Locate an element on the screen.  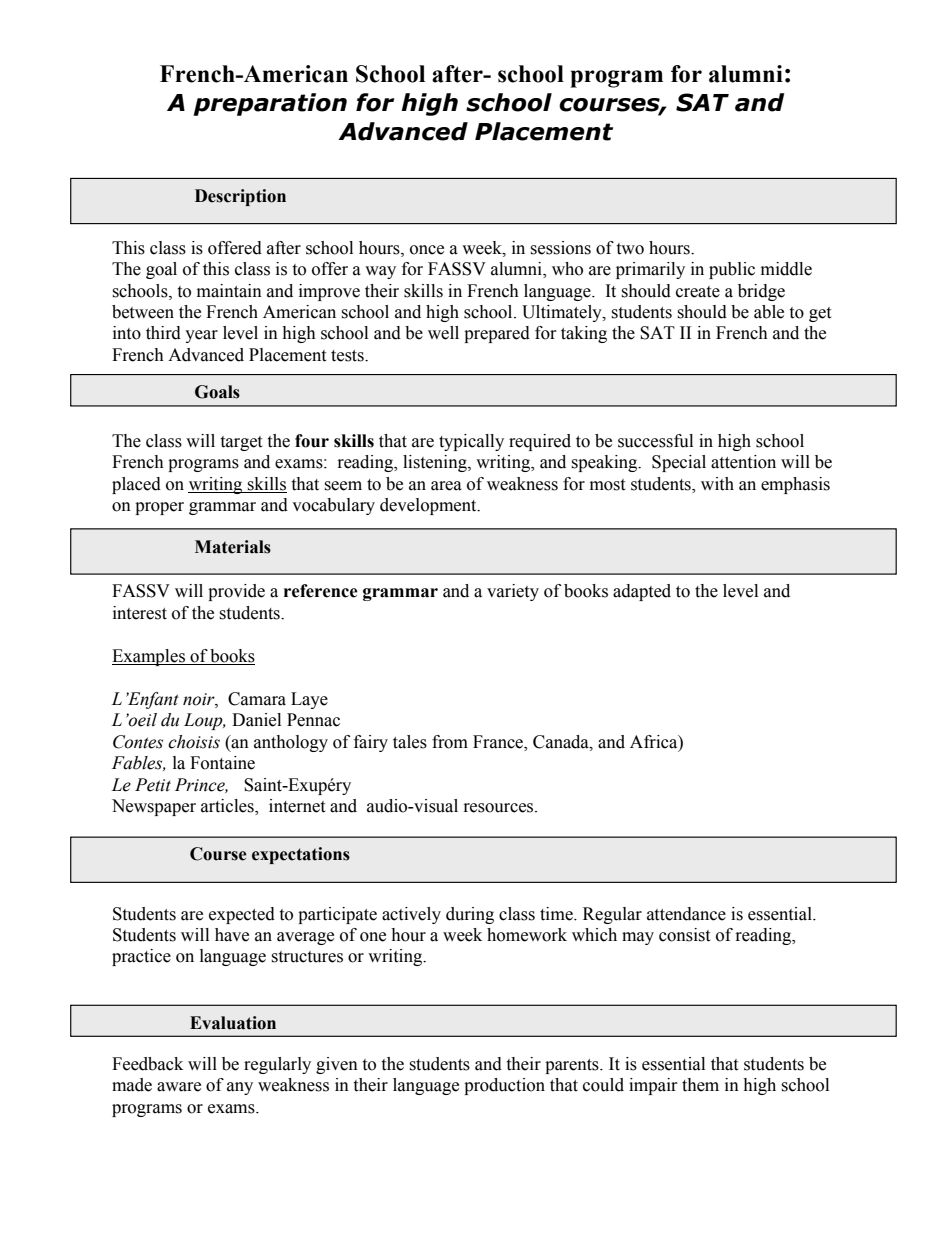
aware is located at coordinates (179, 1087).
